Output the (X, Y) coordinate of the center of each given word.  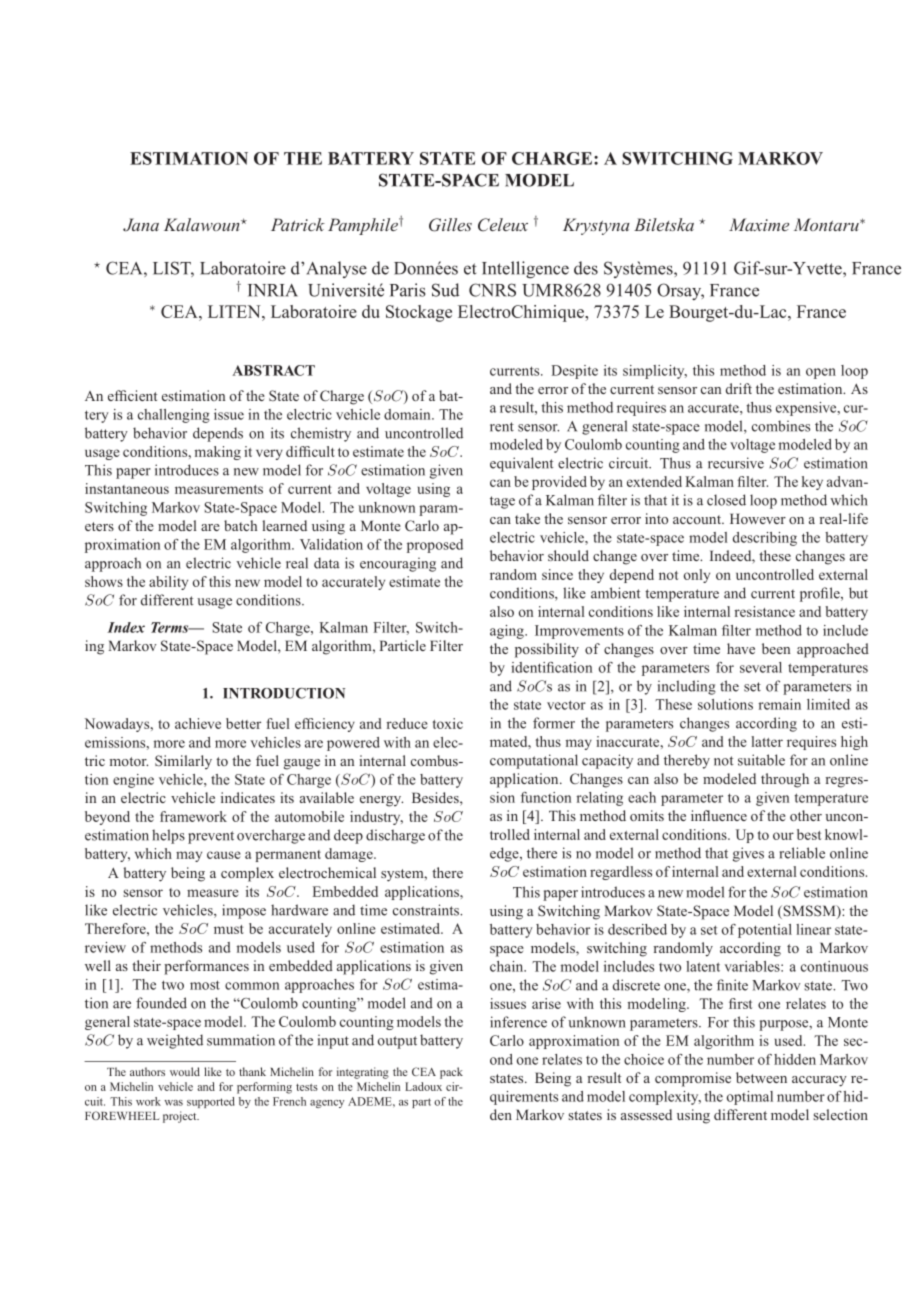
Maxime (759, 224)
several (761, 667)
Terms (171, 627)
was (173, 1103)
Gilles (450, 225)
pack (451, 1073)
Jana (141, 225)
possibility (547, 650)
